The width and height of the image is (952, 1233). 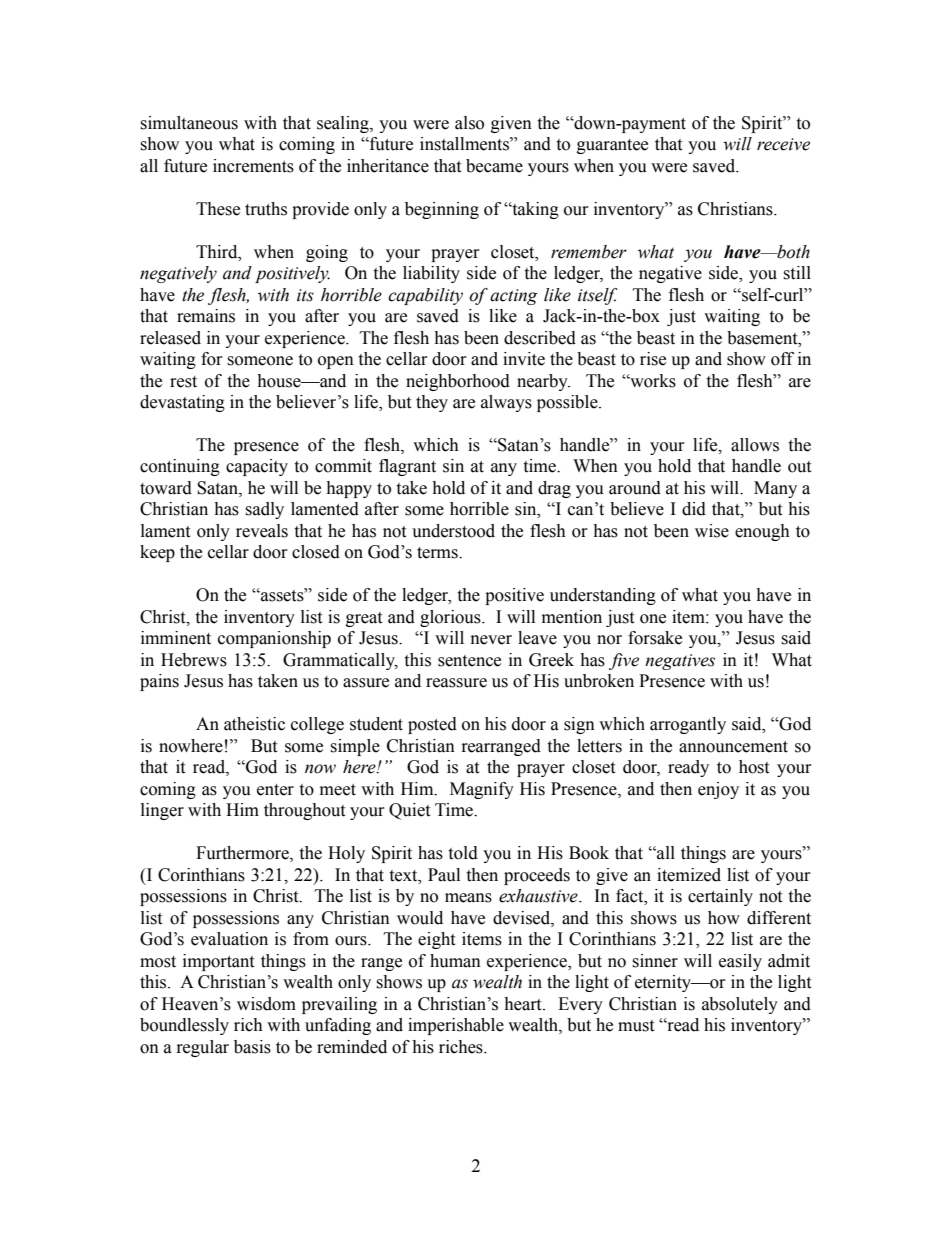 I want to click on wise, so click(x=712, y=531).
